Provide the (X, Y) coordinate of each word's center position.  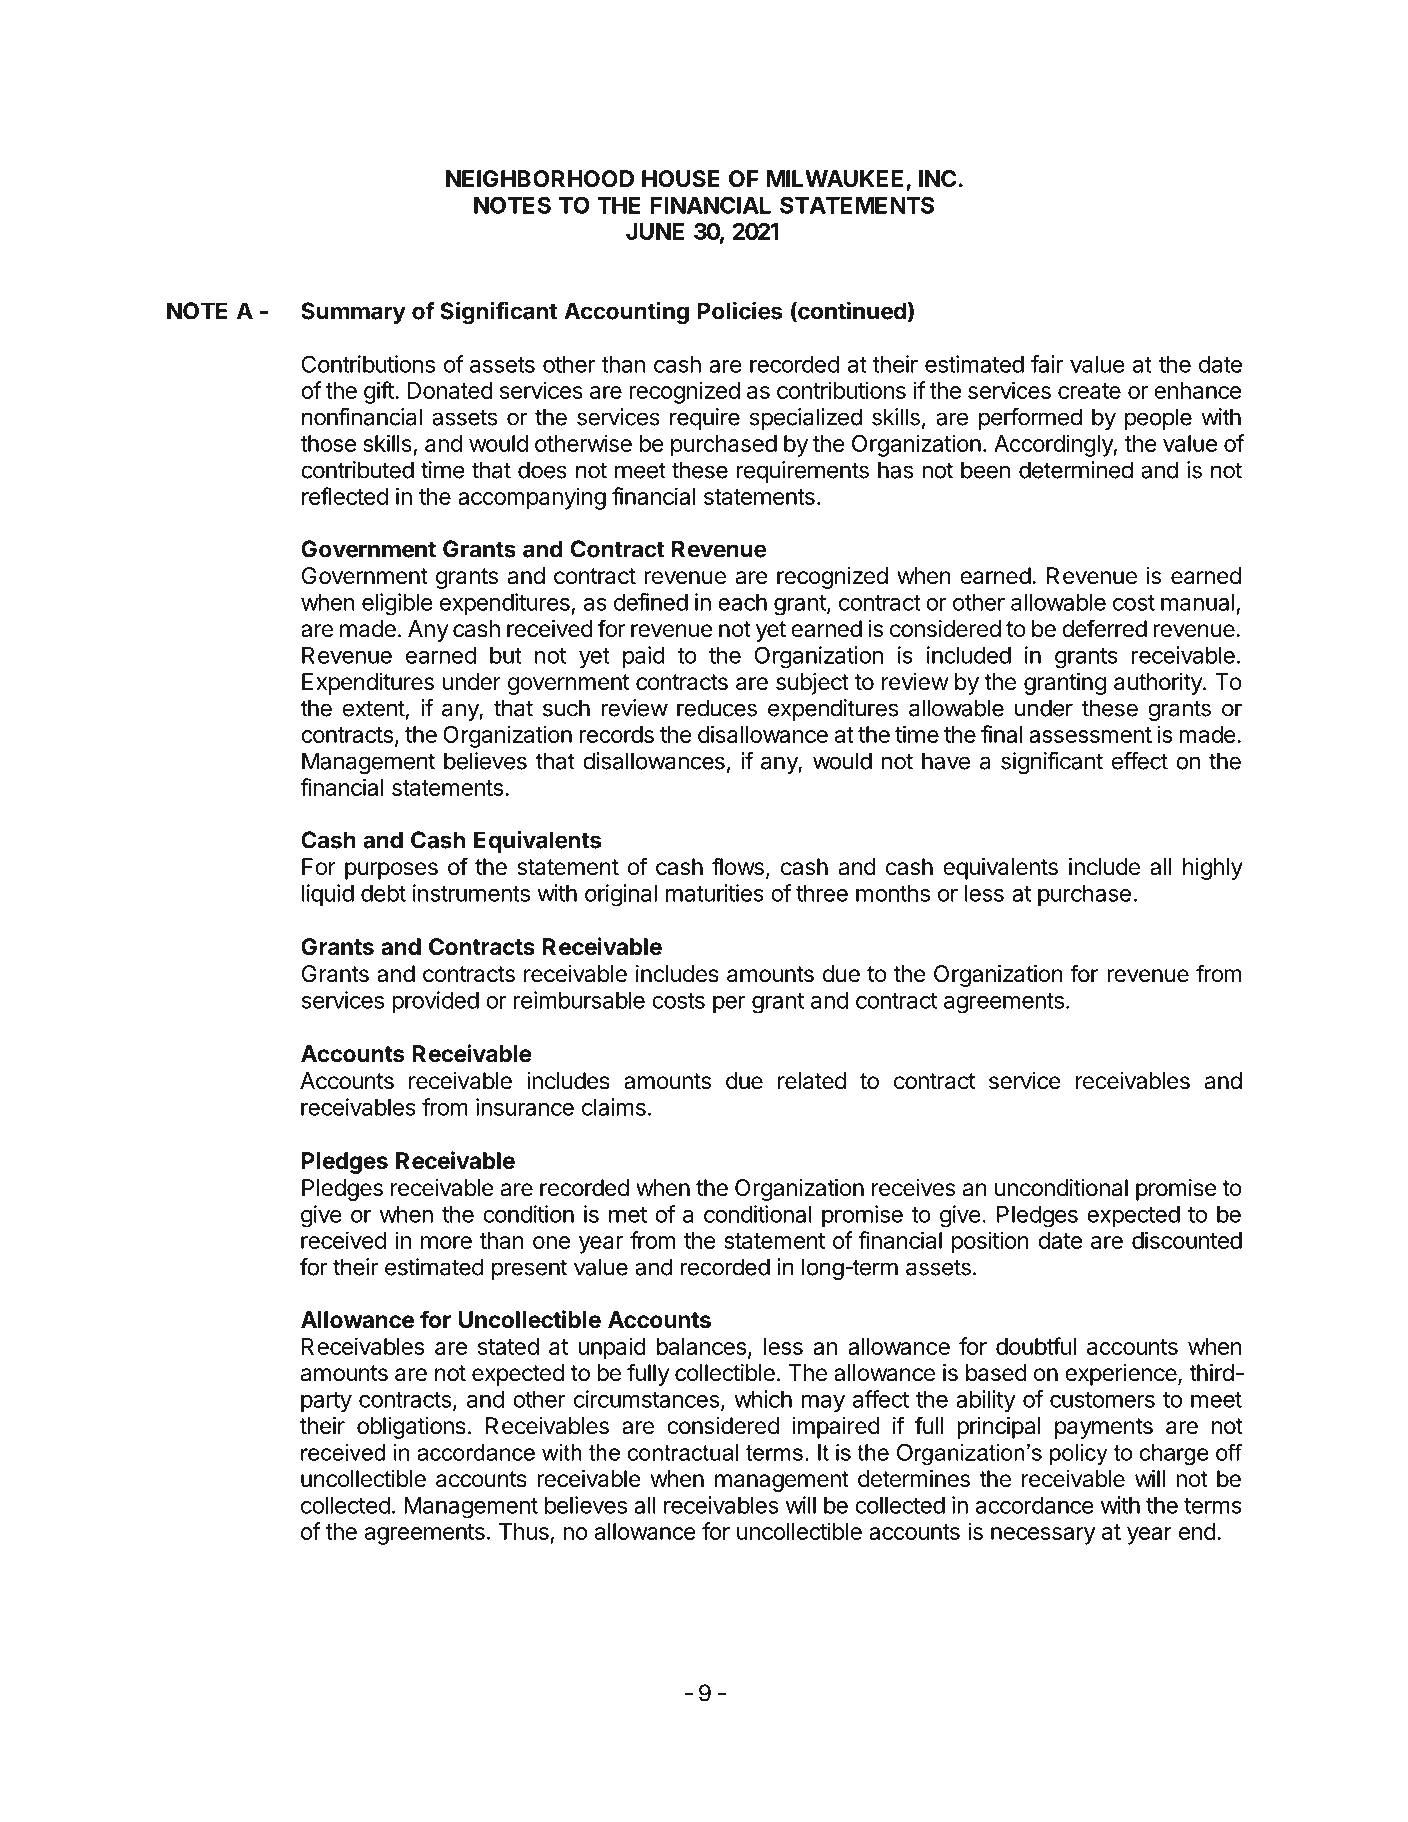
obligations (411, 1428)
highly (1213, 869)
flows (738, 866)
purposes (391, 871)
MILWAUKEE (835, 179)
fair (1047, 364)
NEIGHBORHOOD (540, 179)
